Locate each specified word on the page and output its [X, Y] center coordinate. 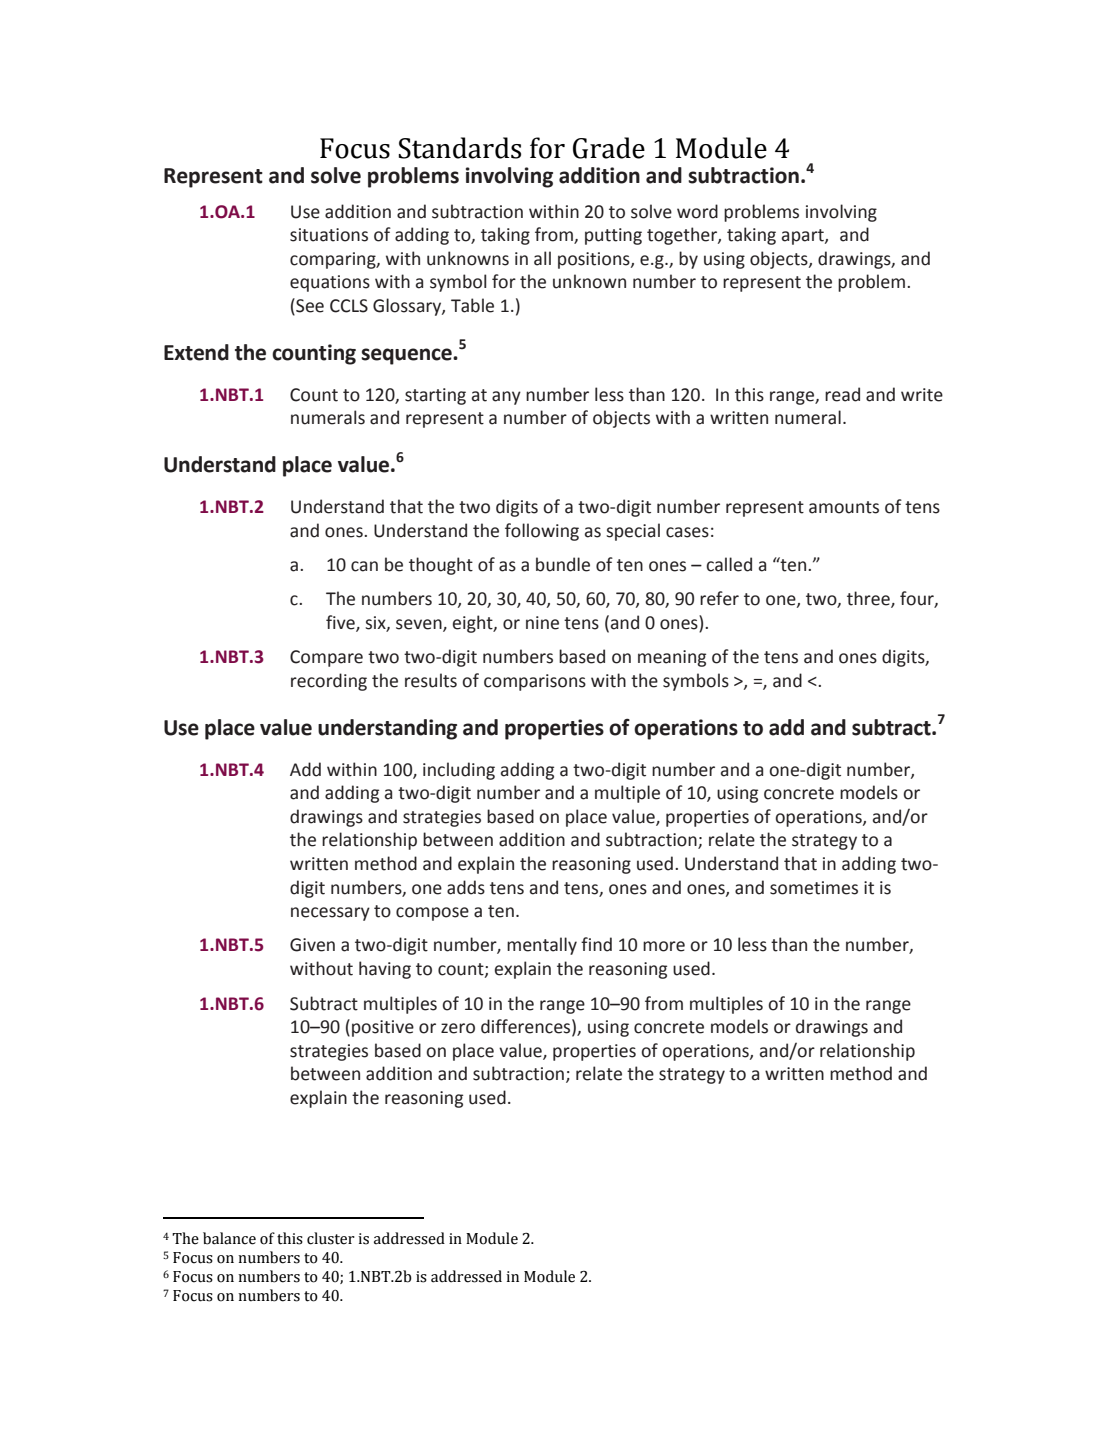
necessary [330, 914]
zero [458, 1028]
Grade [609, 148]
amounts [844, 507]
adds [466, 887]
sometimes [814, 888]
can [364, 566]
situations [329, 235]
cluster [331, 1238]
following [542, 532]
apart [804, 237]
